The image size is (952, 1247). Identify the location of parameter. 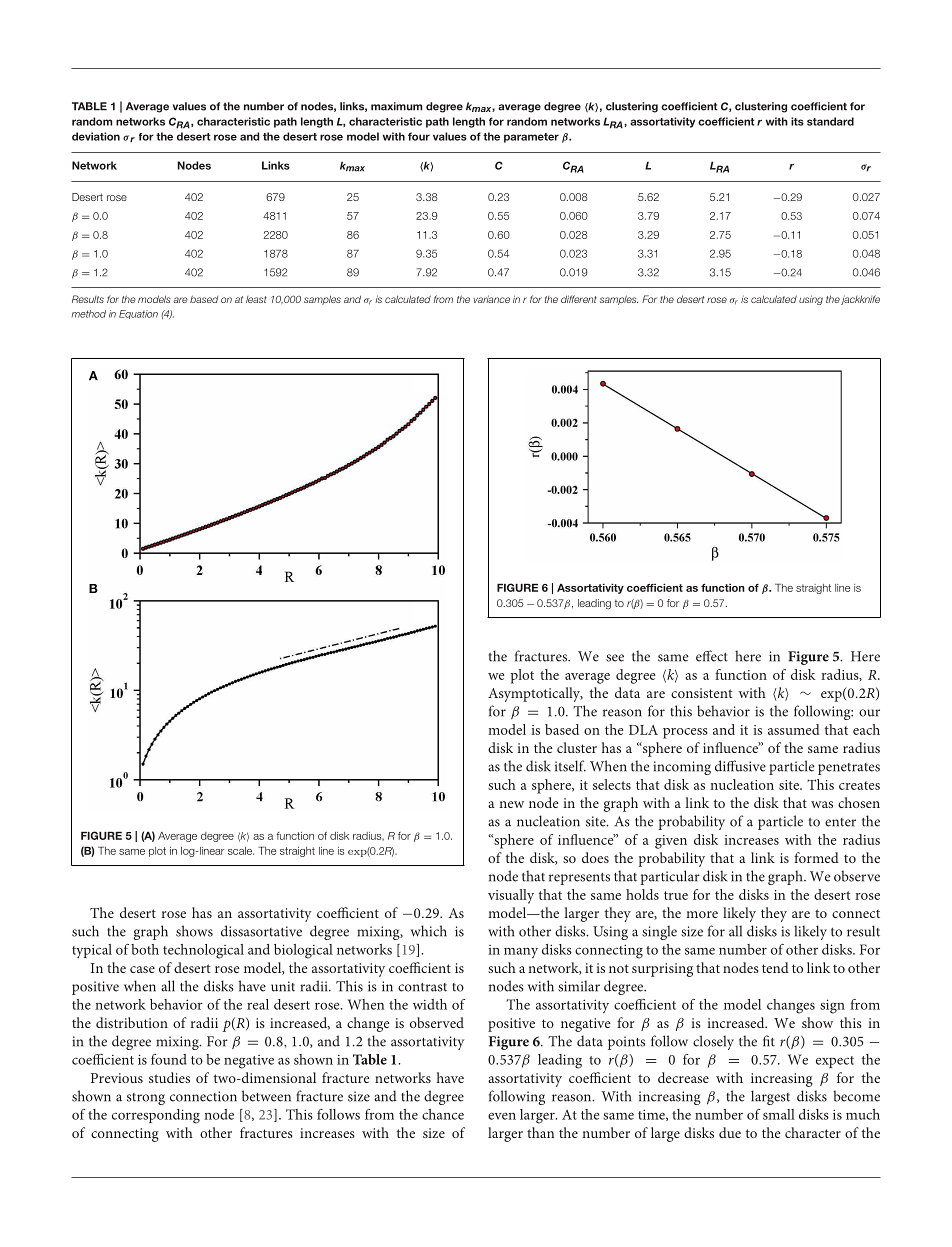
(531, 138).
